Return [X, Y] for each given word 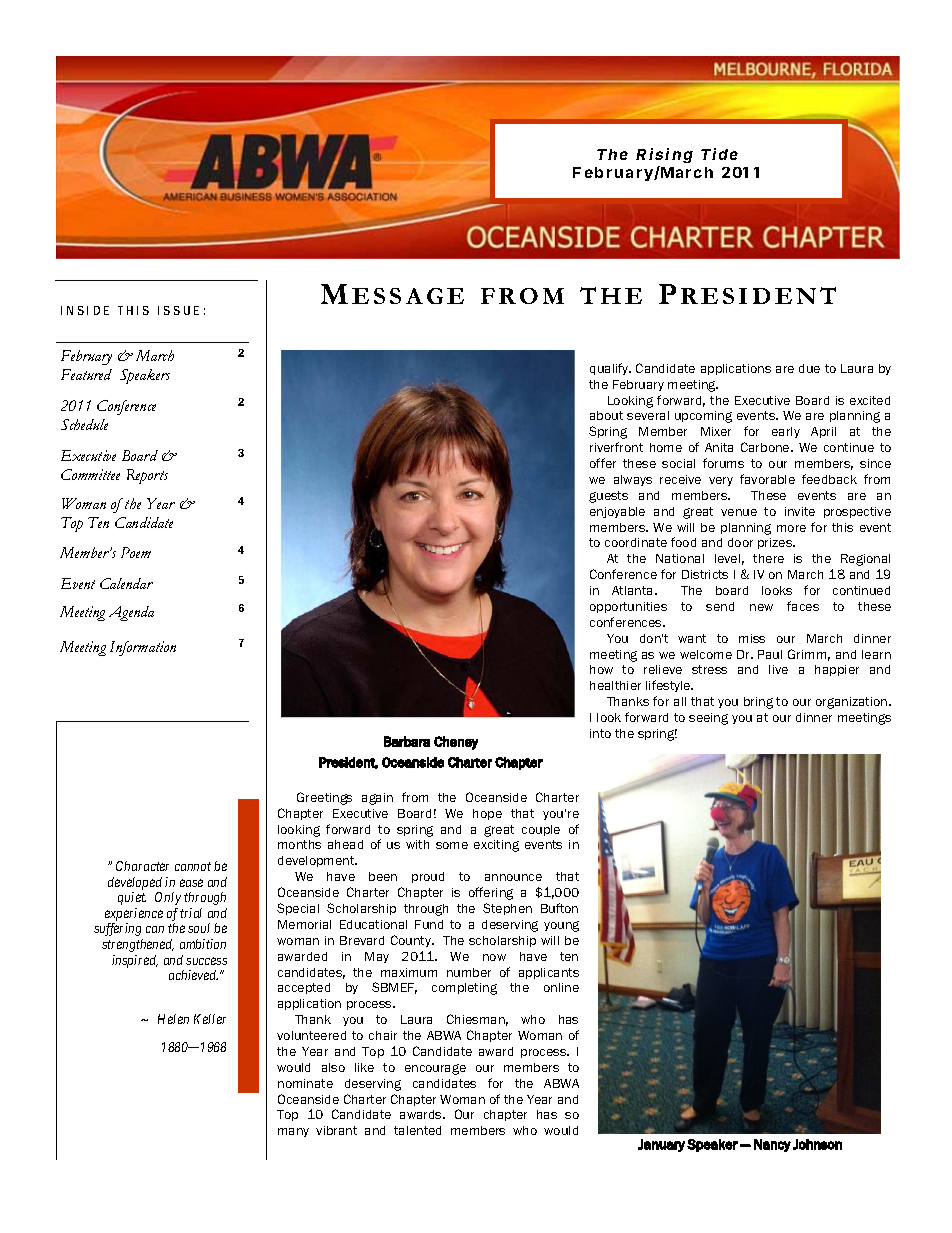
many [293, 1132]
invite [800, 511]
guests [608, 497]
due [809, 368]
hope [487, 814]
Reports [147, 476]
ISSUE [178, 310]
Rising [664, 157]
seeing [708, 719]
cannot [193, 866]
